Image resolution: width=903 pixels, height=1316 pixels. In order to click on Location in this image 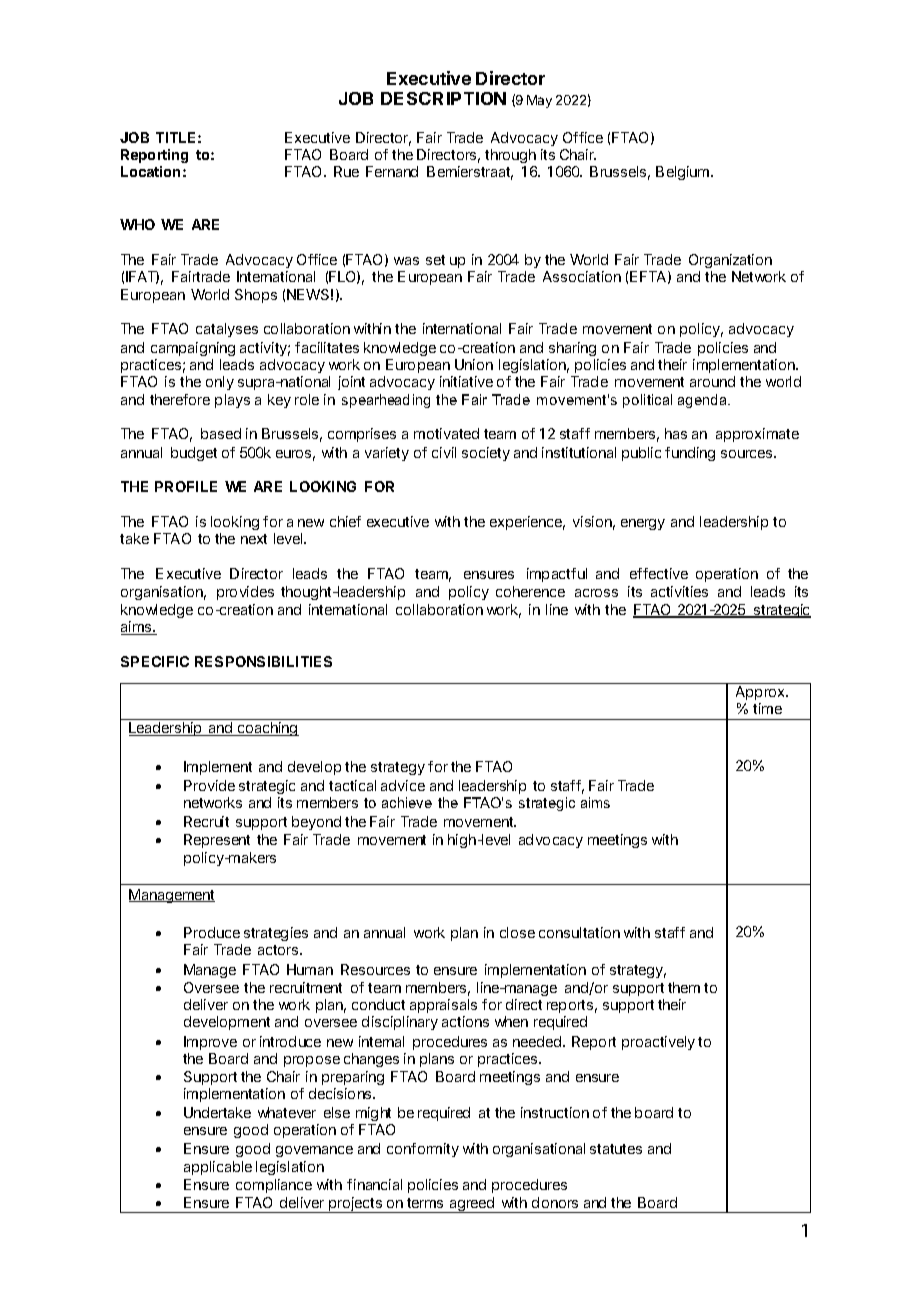, I will do `click(150, 171)`.
